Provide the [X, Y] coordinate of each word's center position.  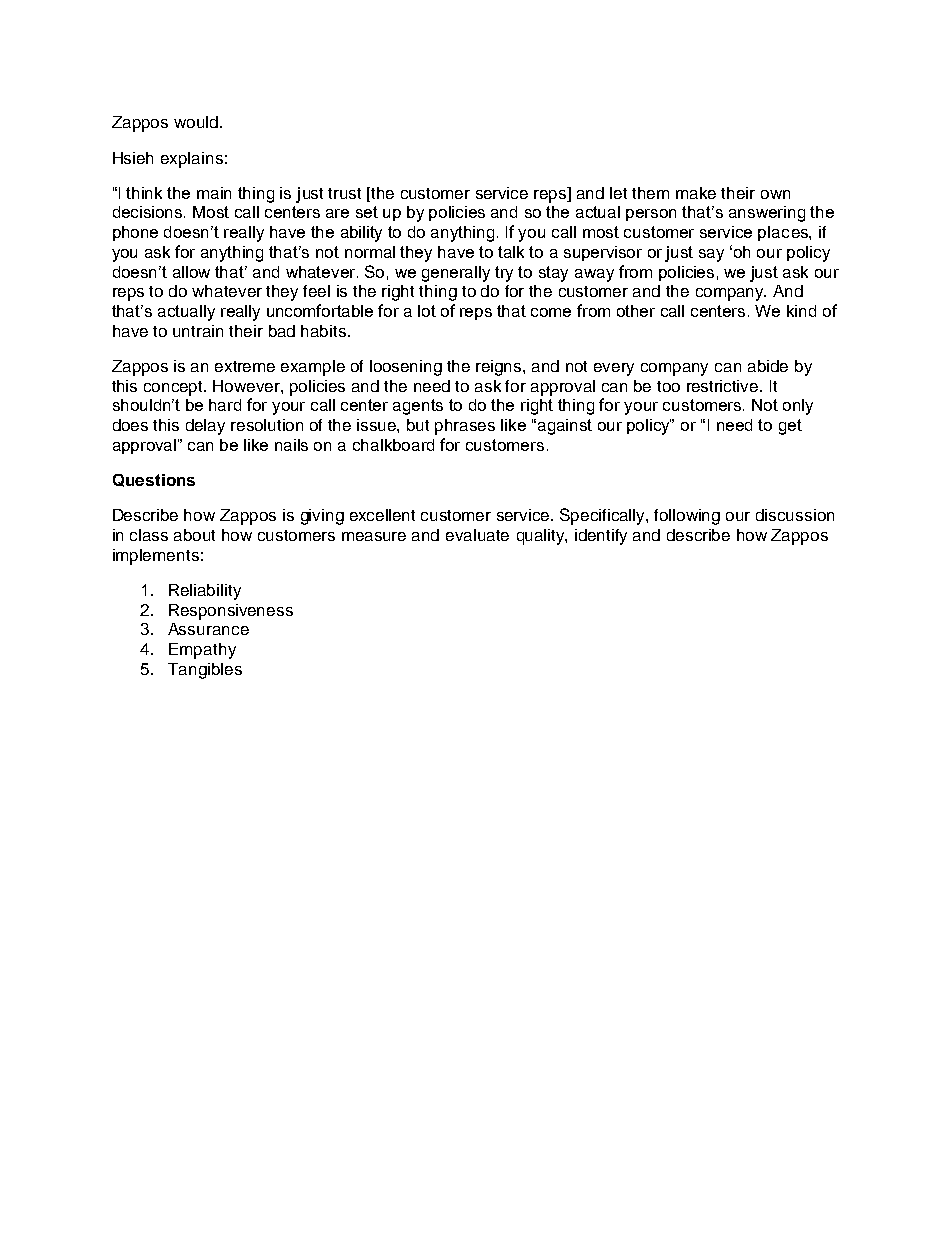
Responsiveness [231, 612]
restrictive [724, 386]
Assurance [208, 629]
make [696, 193]
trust [344, 193]
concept [175, 388]
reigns [500, 368]
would [196, 122]
